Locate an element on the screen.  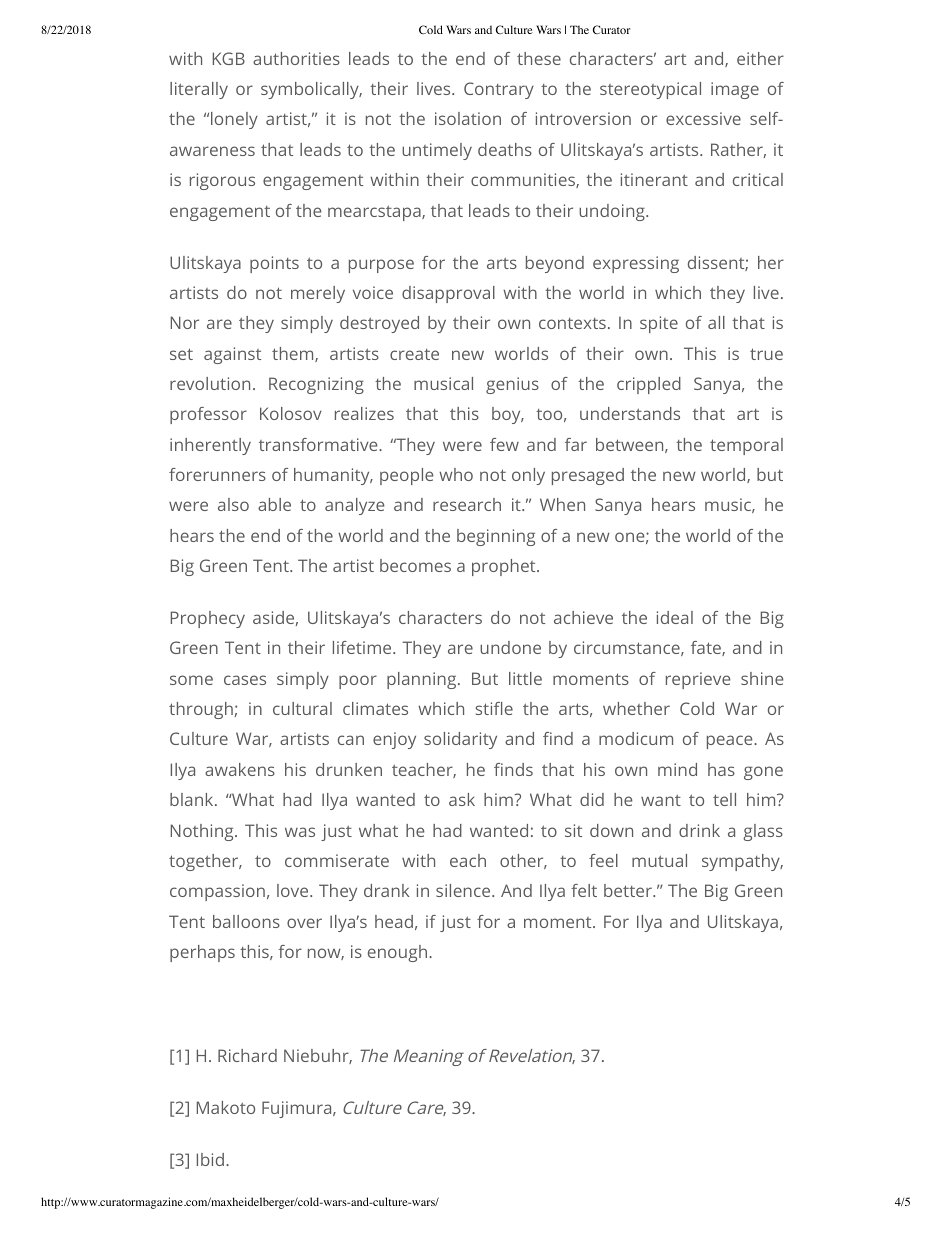
awakens is located at coordinates (240, 769).
